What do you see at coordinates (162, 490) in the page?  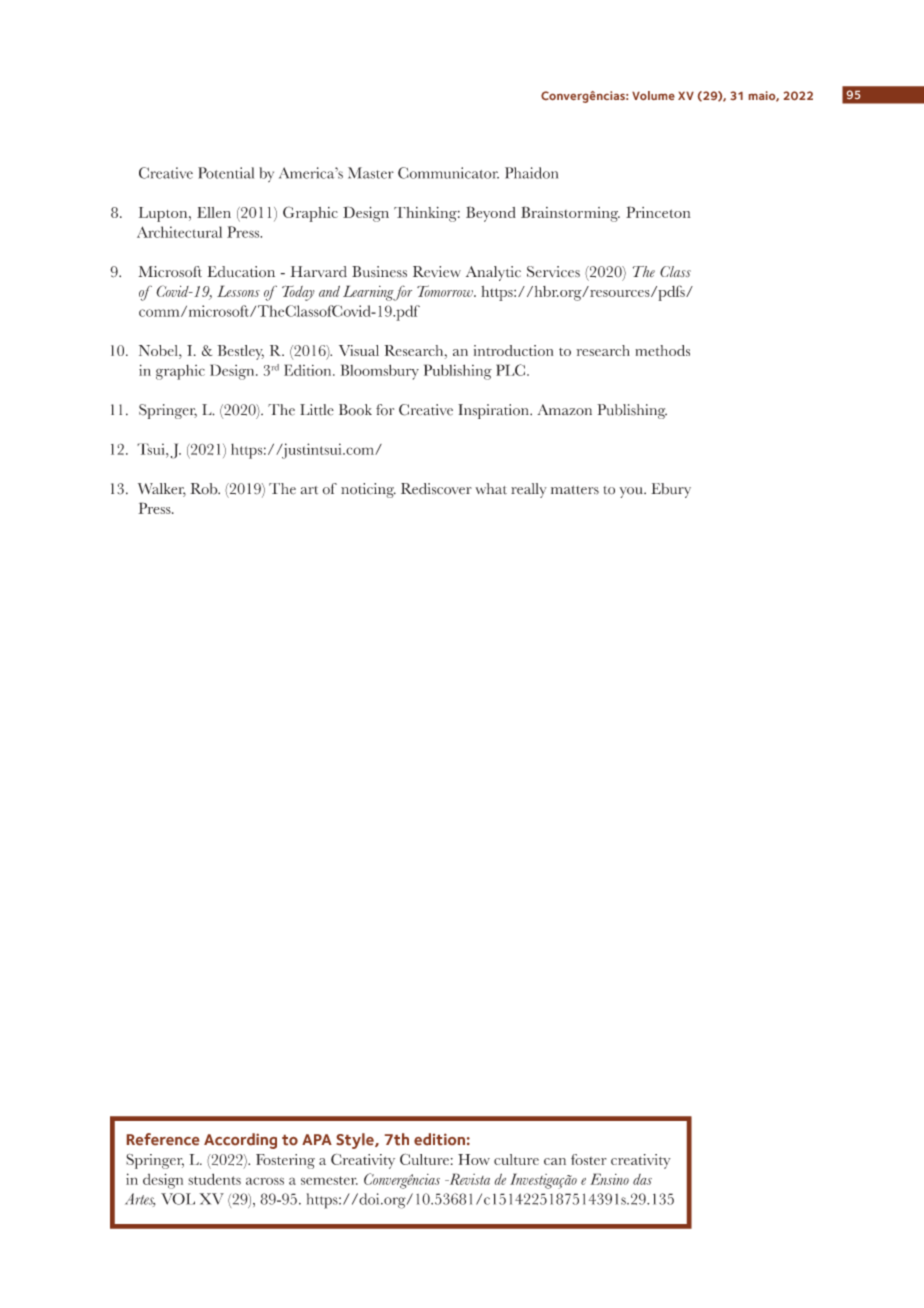 I see `Walker` at bounding box center [162, 490].
